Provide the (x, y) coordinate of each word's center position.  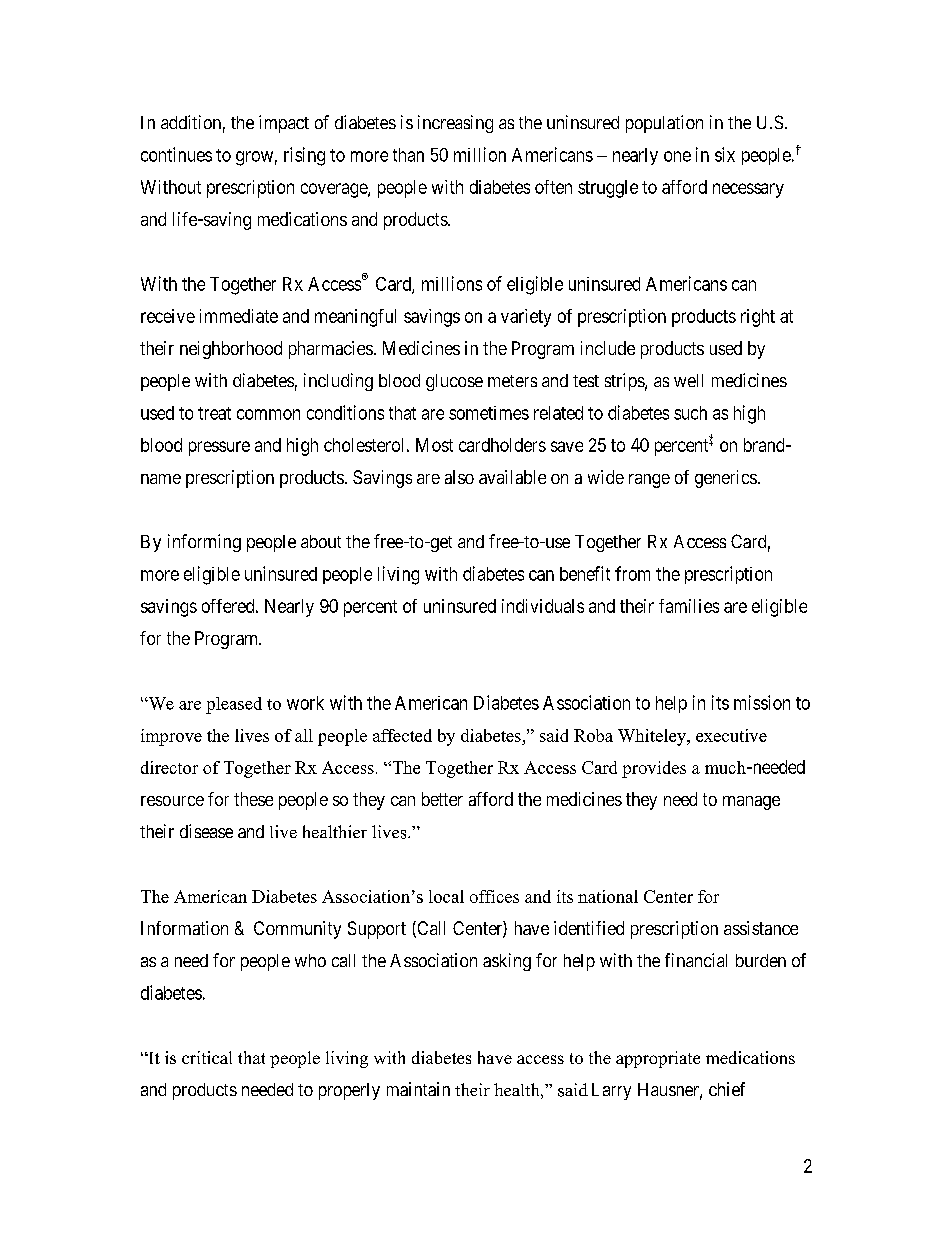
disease (206, 831)
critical (207, 1057)
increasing (455, 124)
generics (726, 479)
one (677, 156)
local (446, 896)
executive (731, 735)
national (608, 896)
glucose (454, 382)
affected (402, 735)
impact (284, 124)
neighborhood (231, 350)
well (688, 380)
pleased (234, 705)
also (459, 477)
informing (204, 543)
